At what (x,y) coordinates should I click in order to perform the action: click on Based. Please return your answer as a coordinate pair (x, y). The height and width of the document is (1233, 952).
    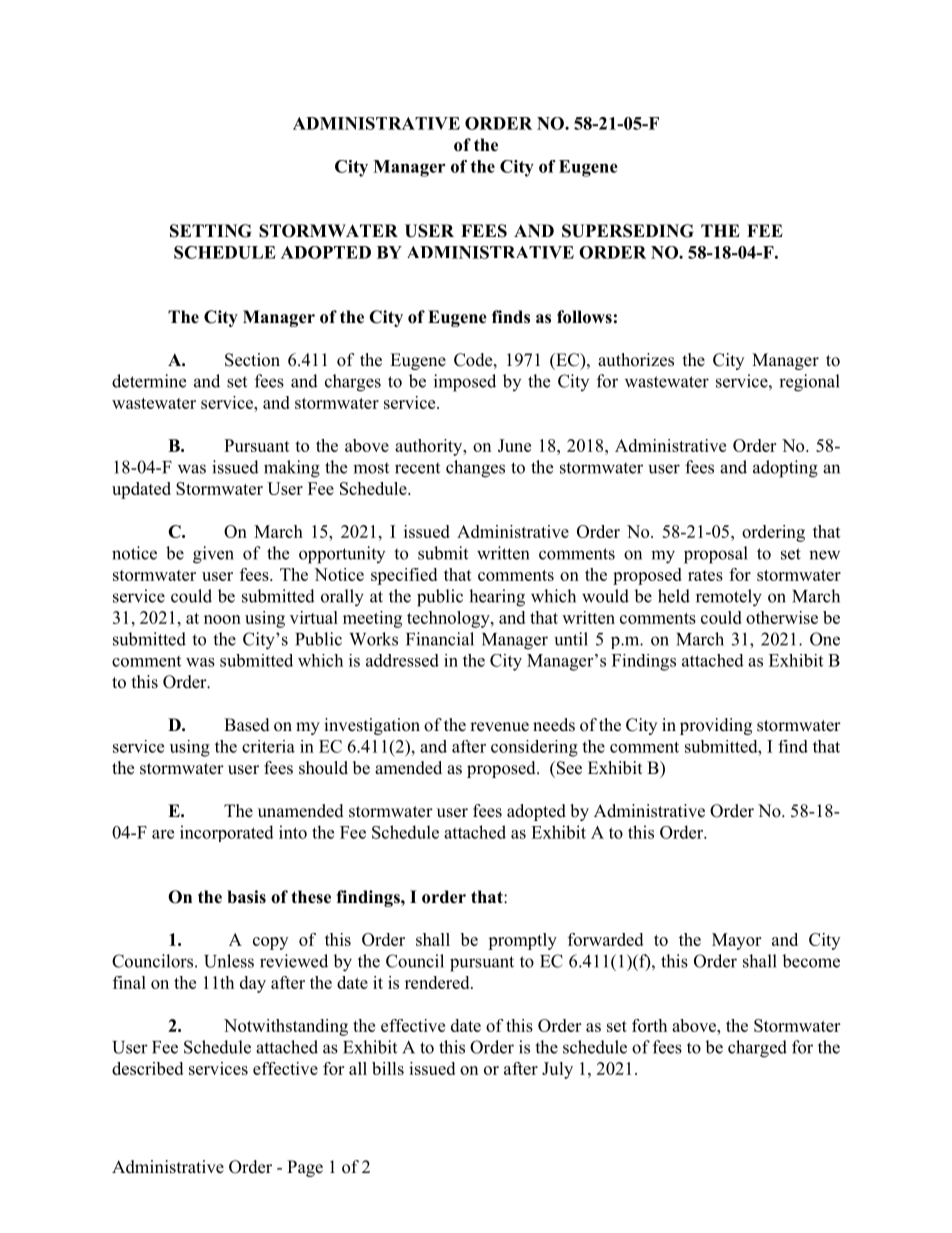
    Looking at the image, I should click on (247, 725).
